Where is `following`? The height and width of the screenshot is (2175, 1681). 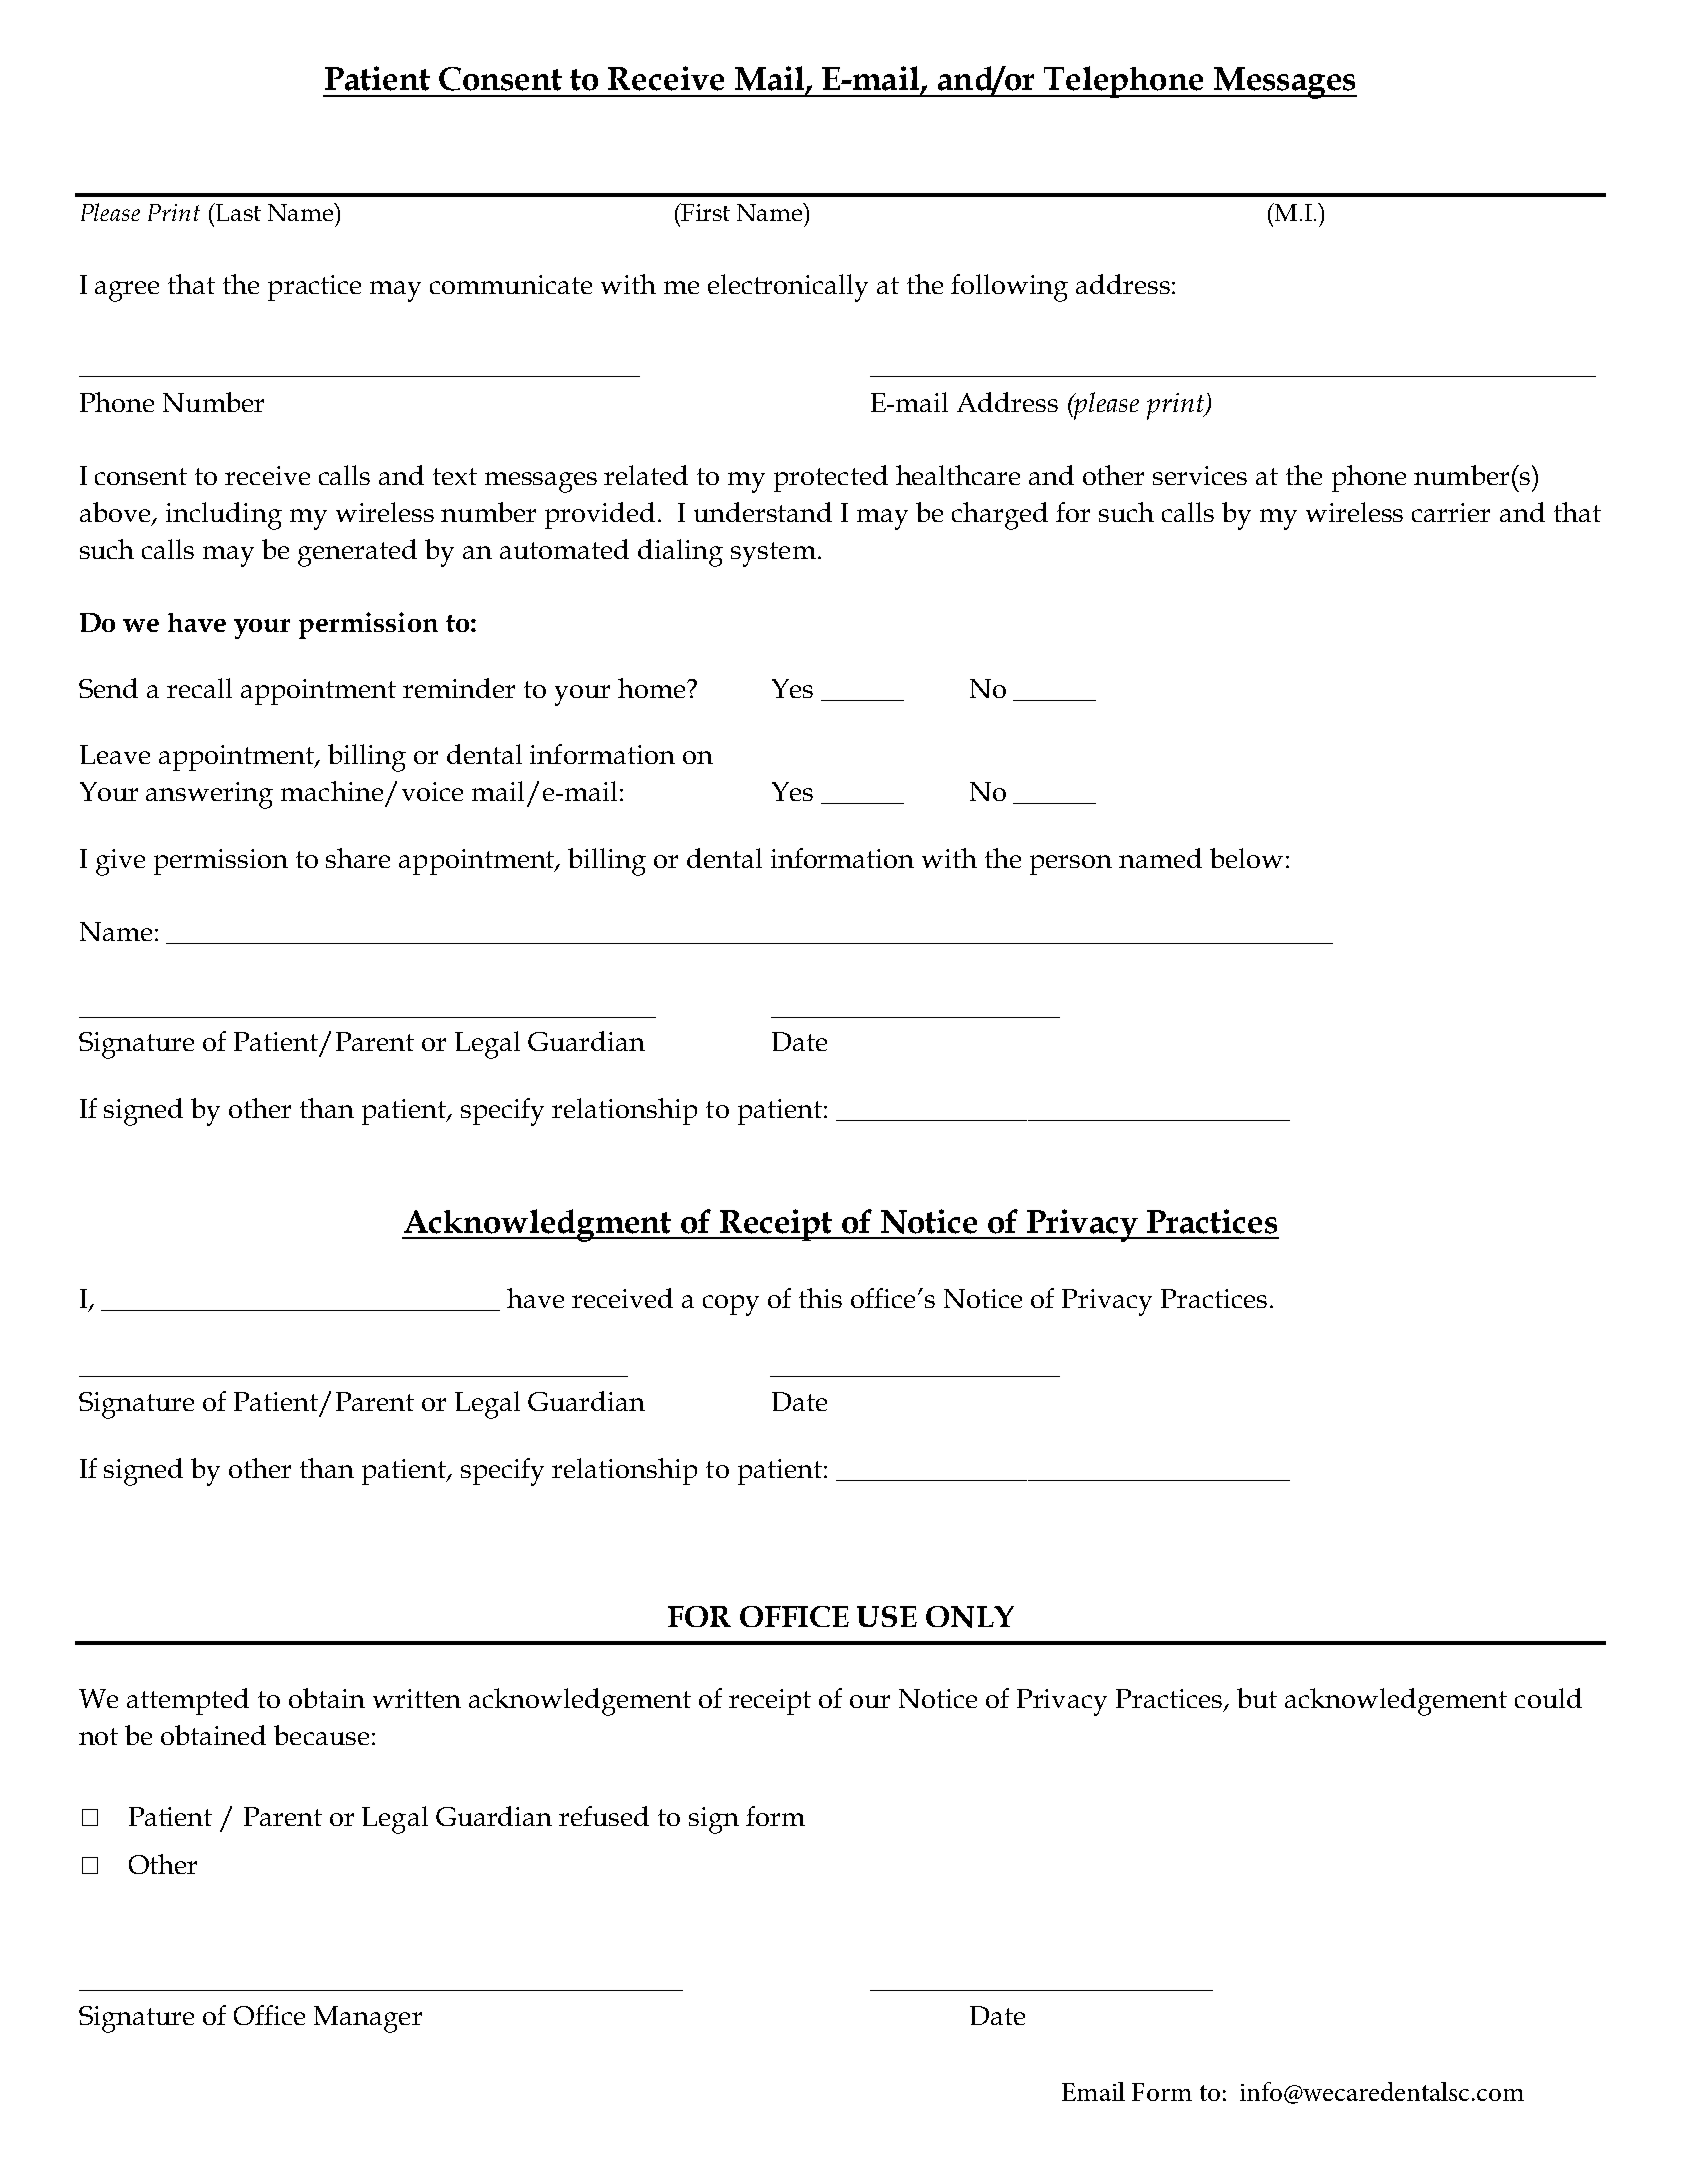
following is located at coordinates (1009, 288).
